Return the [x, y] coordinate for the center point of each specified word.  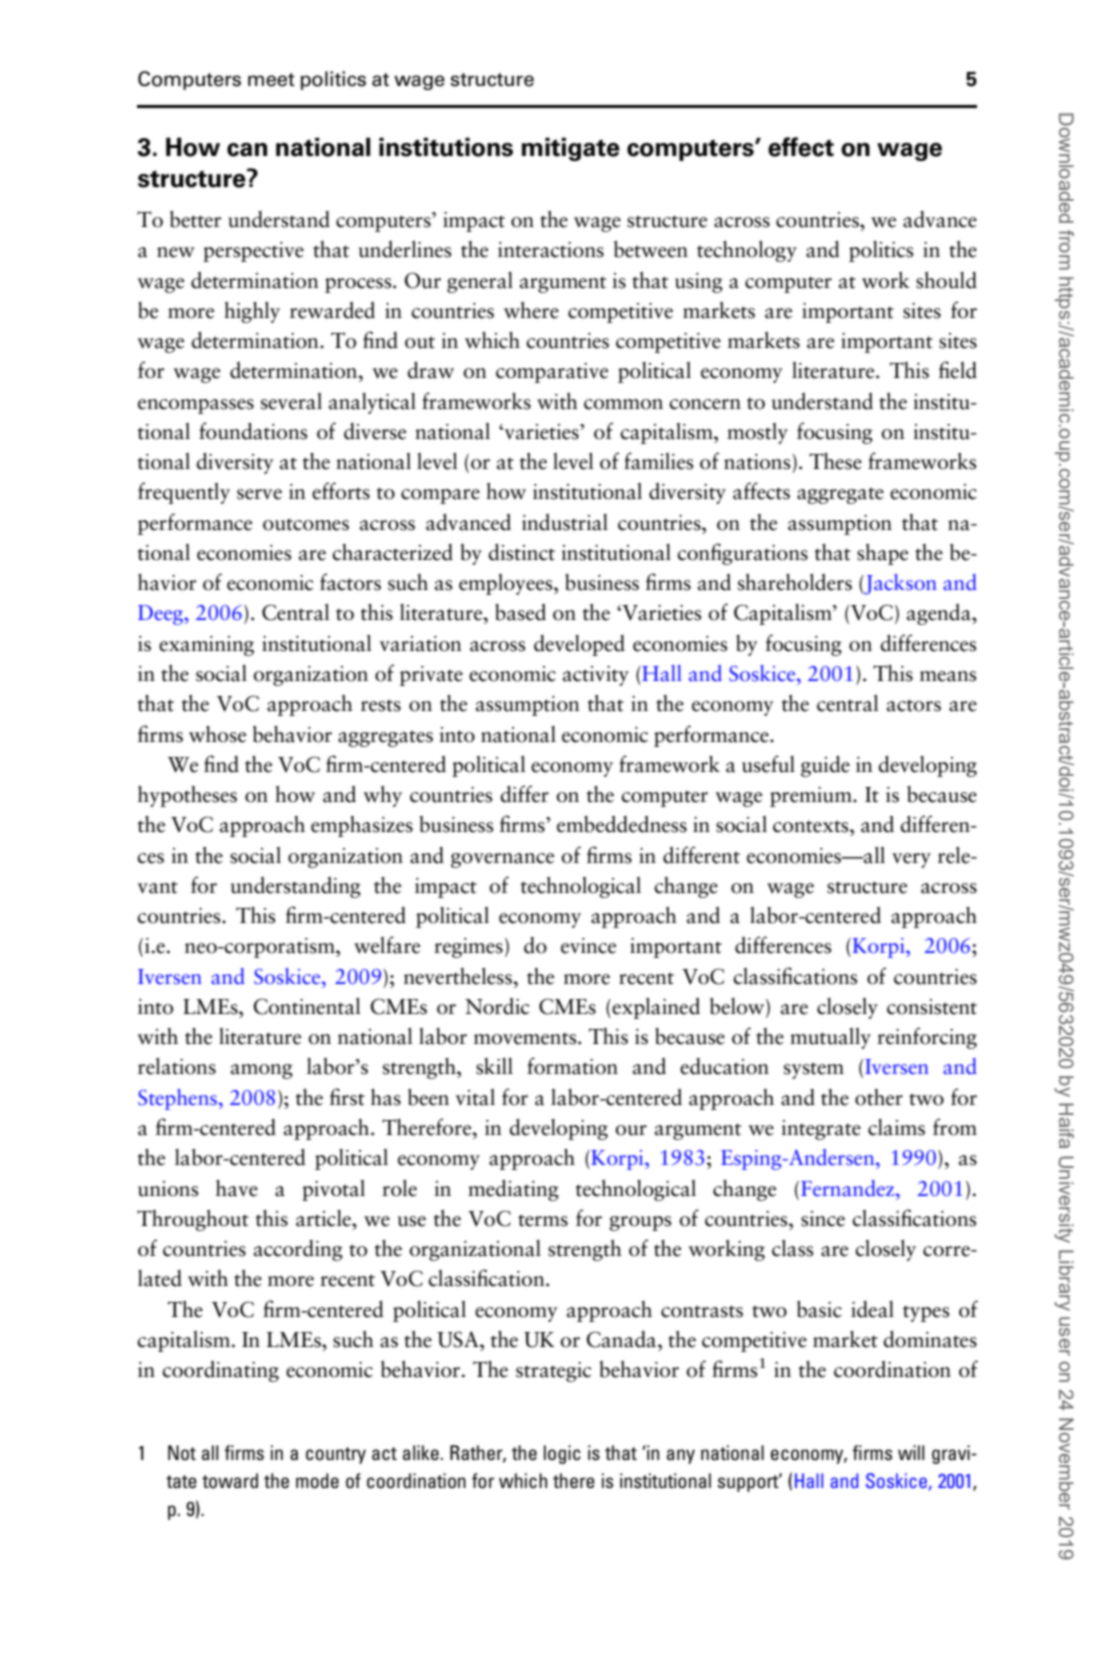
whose [217, 734]
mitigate [571, 149]
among [262, 1071]
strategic [553, 1372]
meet [271, 80]
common [623, 404]
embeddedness [622, 824]
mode [317, 1480]
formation [572, 1066]
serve [259, 494]
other [879, 1097]
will [911, 1452]
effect [801, 147]
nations [757, 462]
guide [825, 766]
